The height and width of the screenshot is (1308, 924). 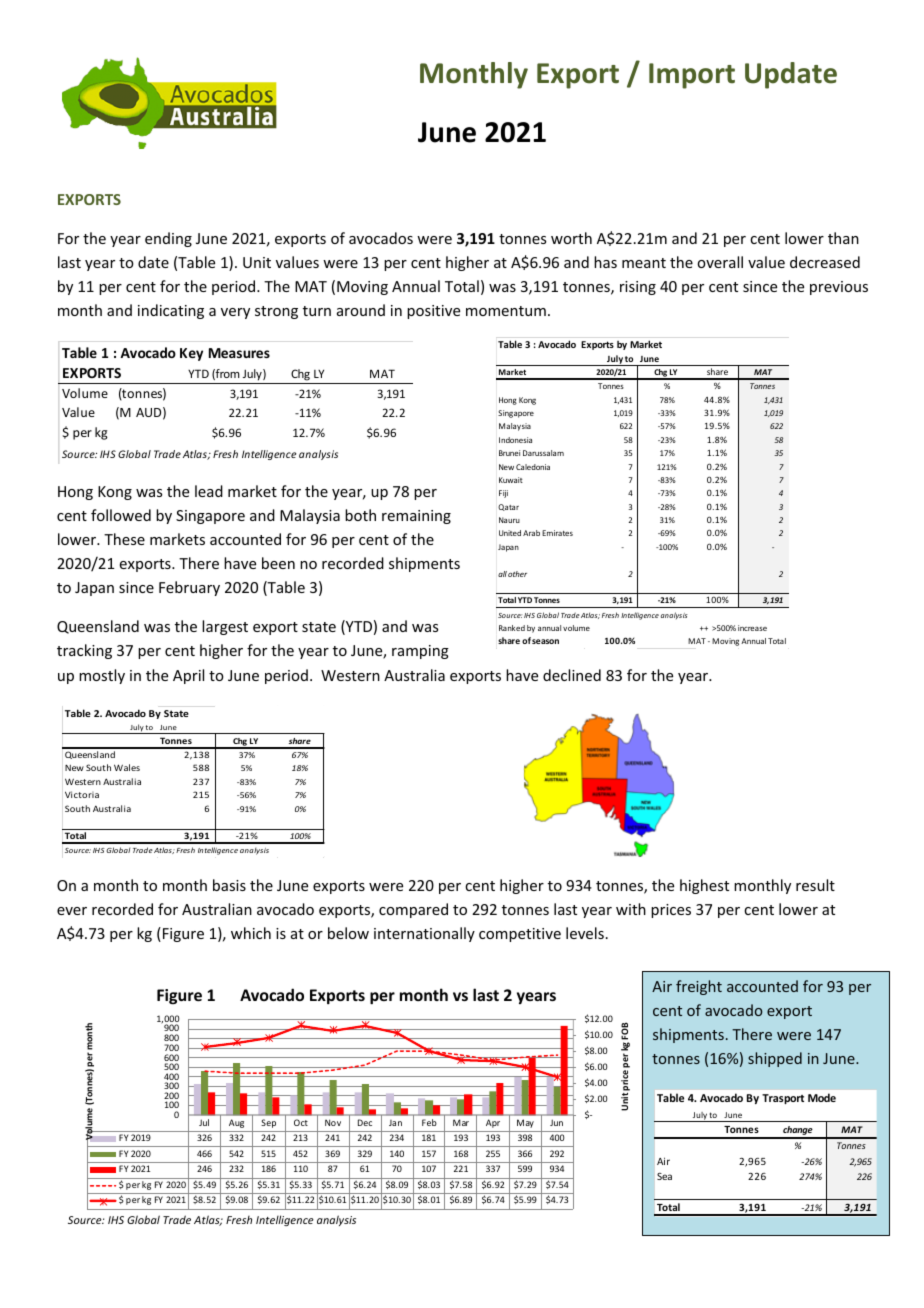 I want to click on declined, so click(x=572, y=675).
